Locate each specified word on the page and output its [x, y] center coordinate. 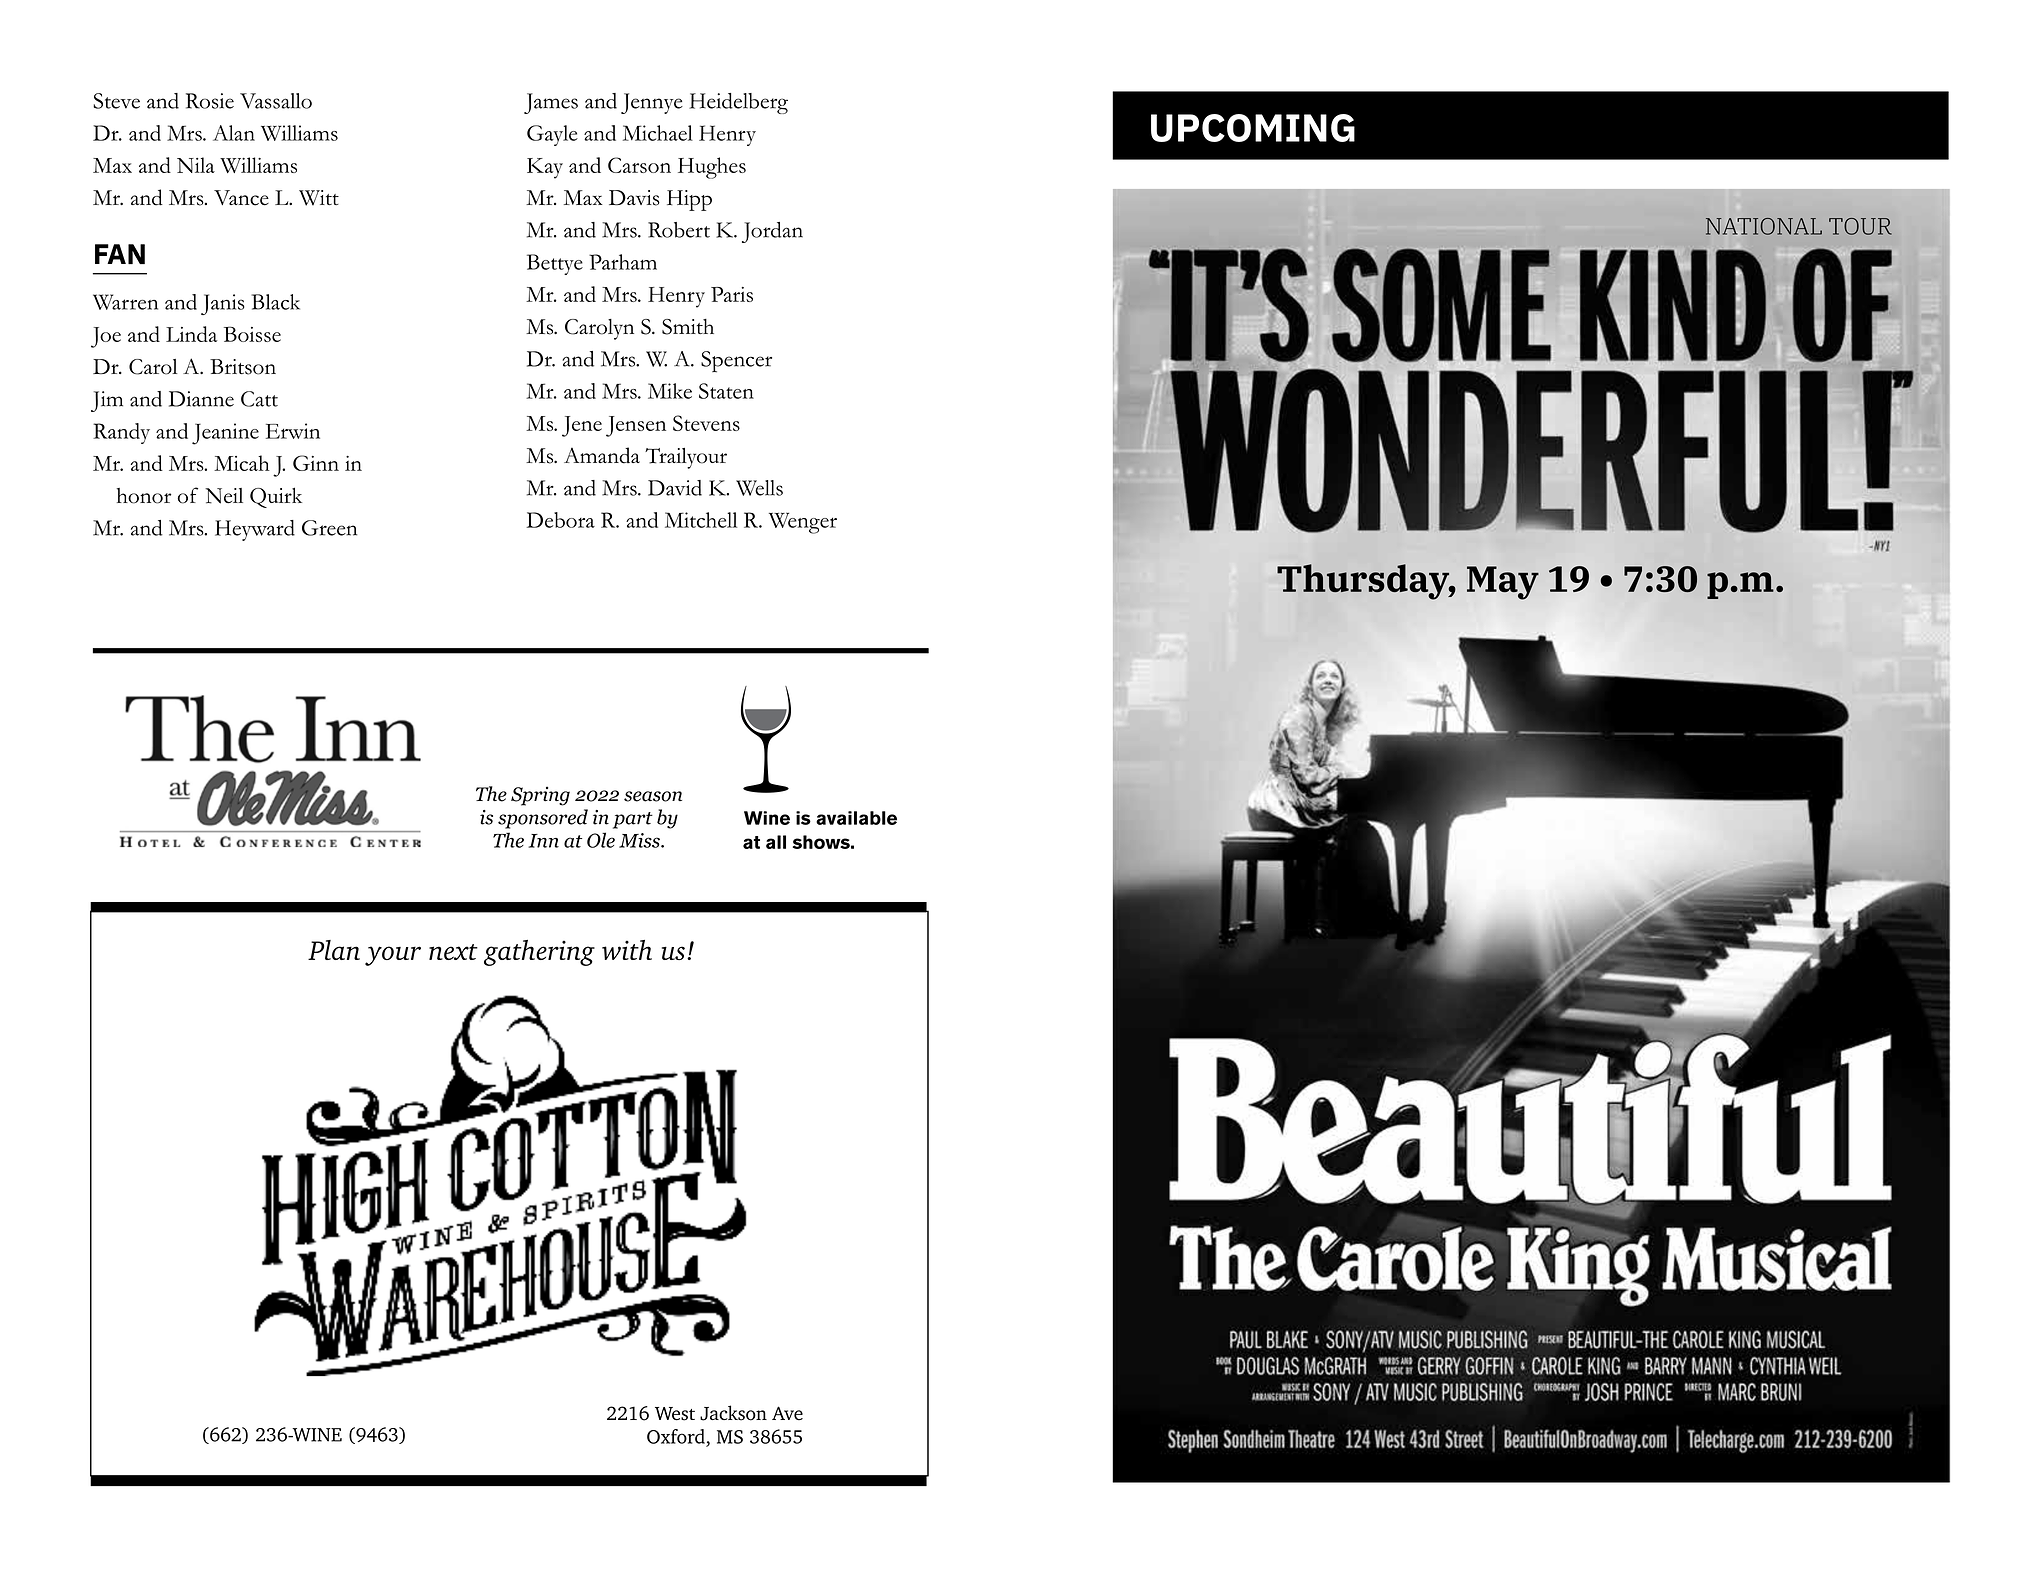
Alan [234, 133]
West [675, 1414]
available [856, 818]
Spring [540, 796]
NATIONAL [1764, 226]
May [1503, 583]
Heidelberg [738, 103]
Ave [787, 1413]
